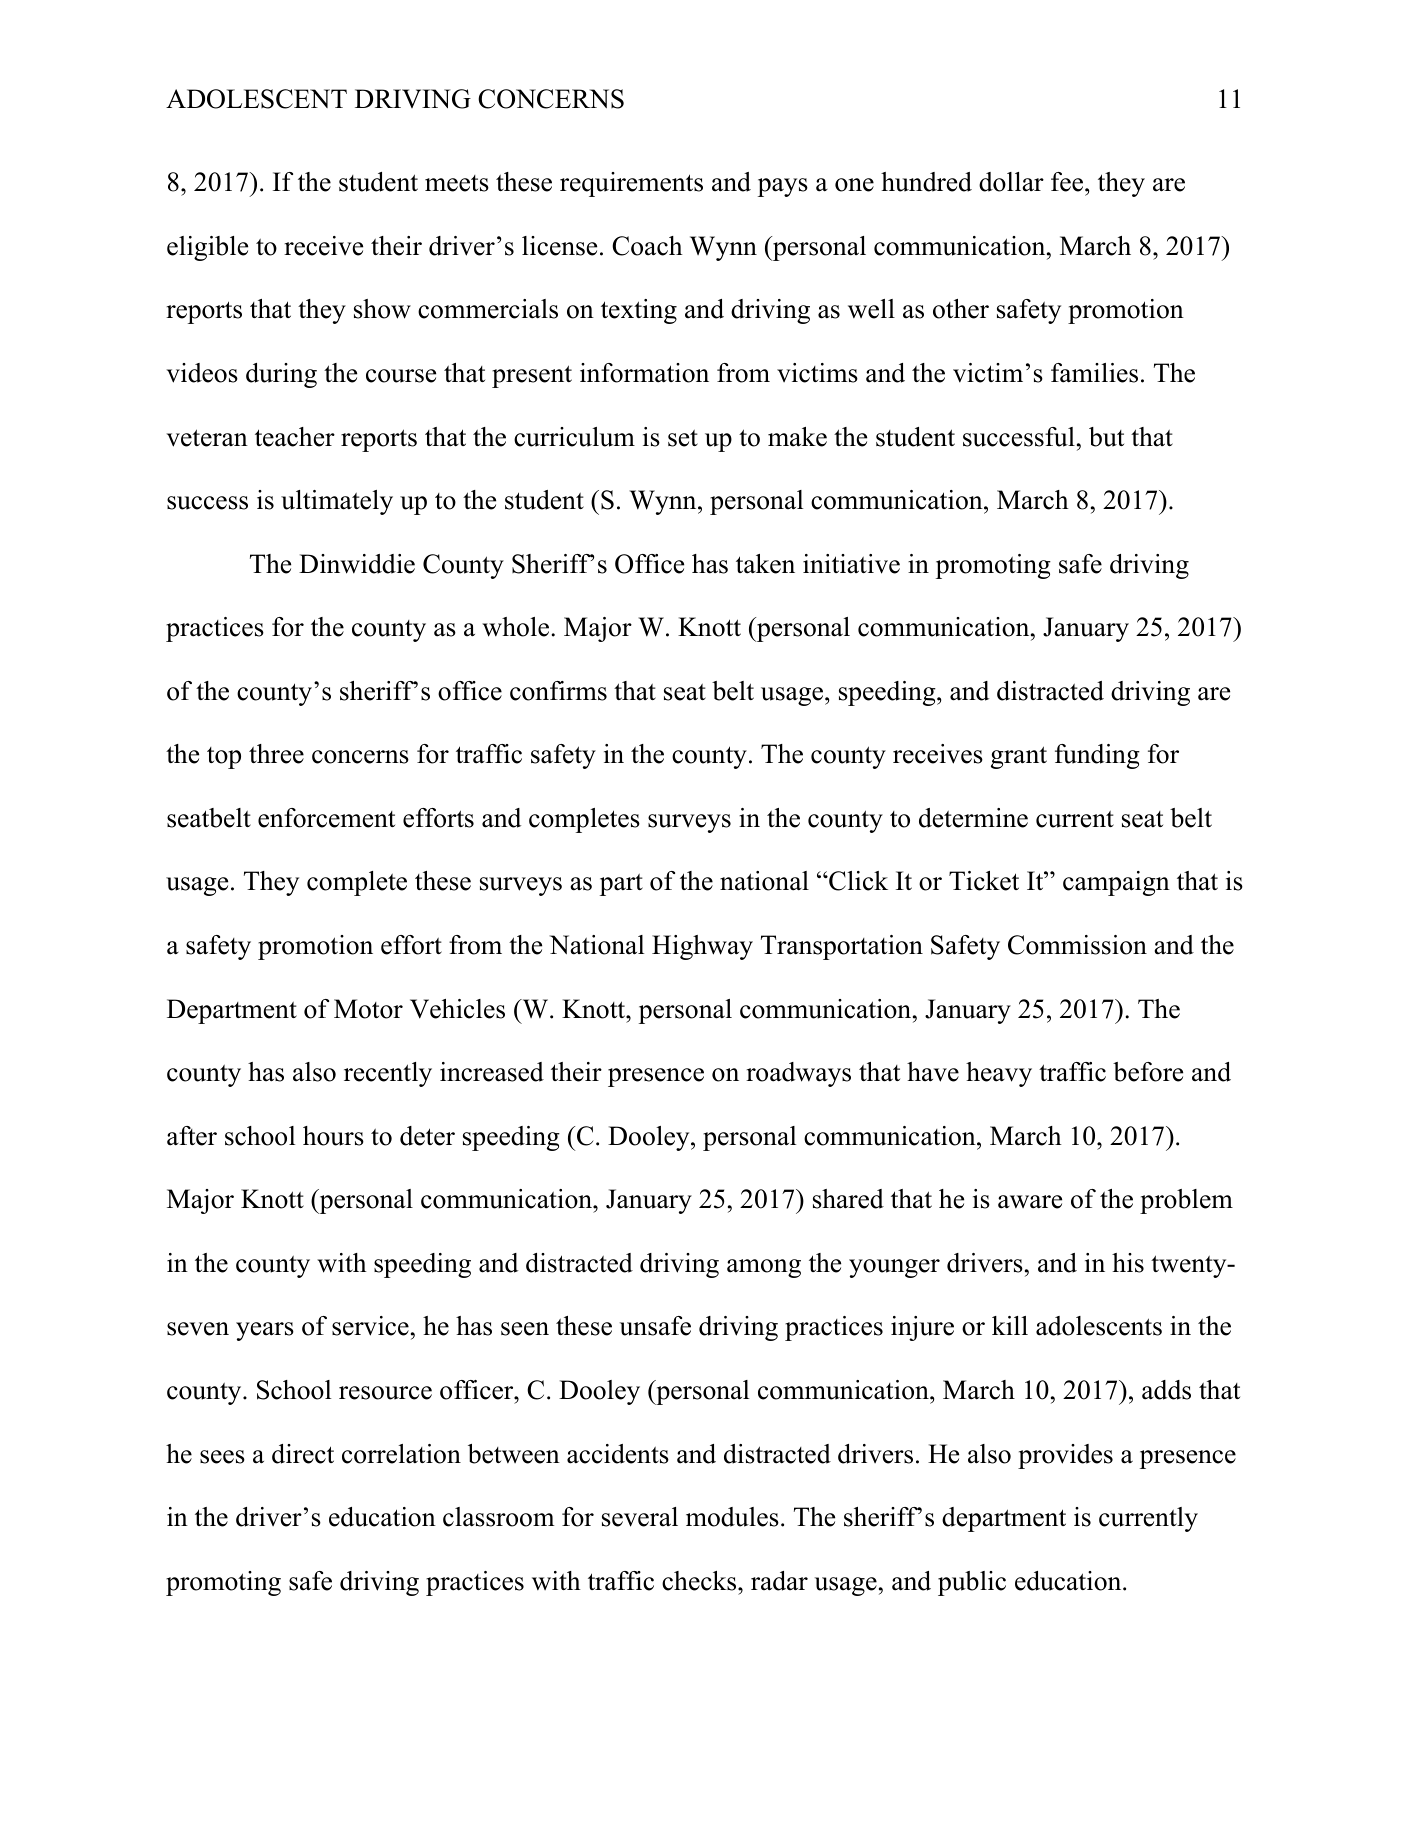  What do you see at coordinates (647, 246) in the page?
I see `Coach` at bounding box center [647, 246].
